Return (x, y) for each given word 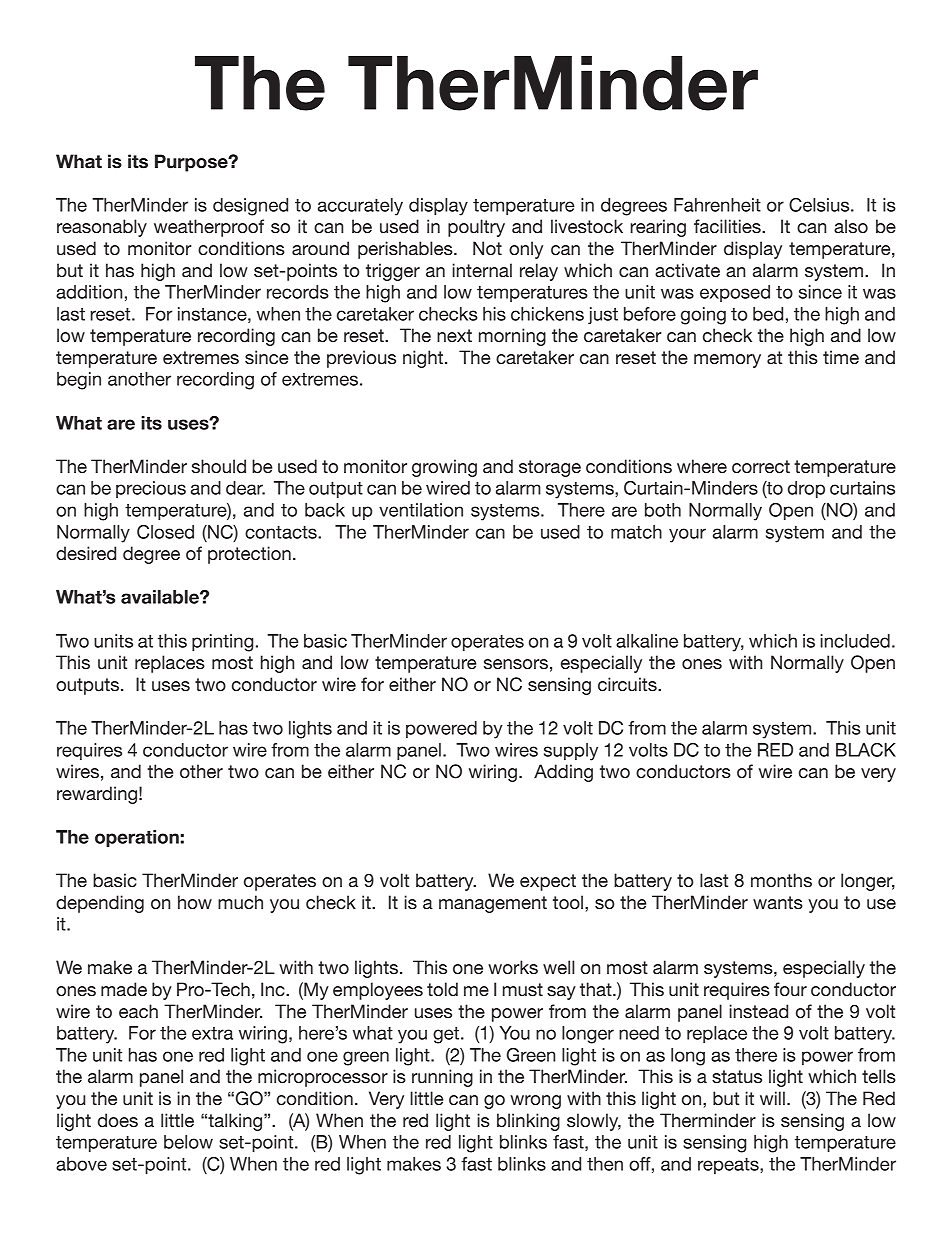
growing (444, 468)
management (493, 904)
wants (778, 902)
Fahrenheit (717, 205)
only (526, 250)
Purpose (192, 163)
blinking (528, 1122)
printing (222, 643)
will (772, 1098)
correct (761, 467)
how (195, 902)
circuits (628, 684)
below (188, 1142)
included (855, 641)
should (219, 466)
